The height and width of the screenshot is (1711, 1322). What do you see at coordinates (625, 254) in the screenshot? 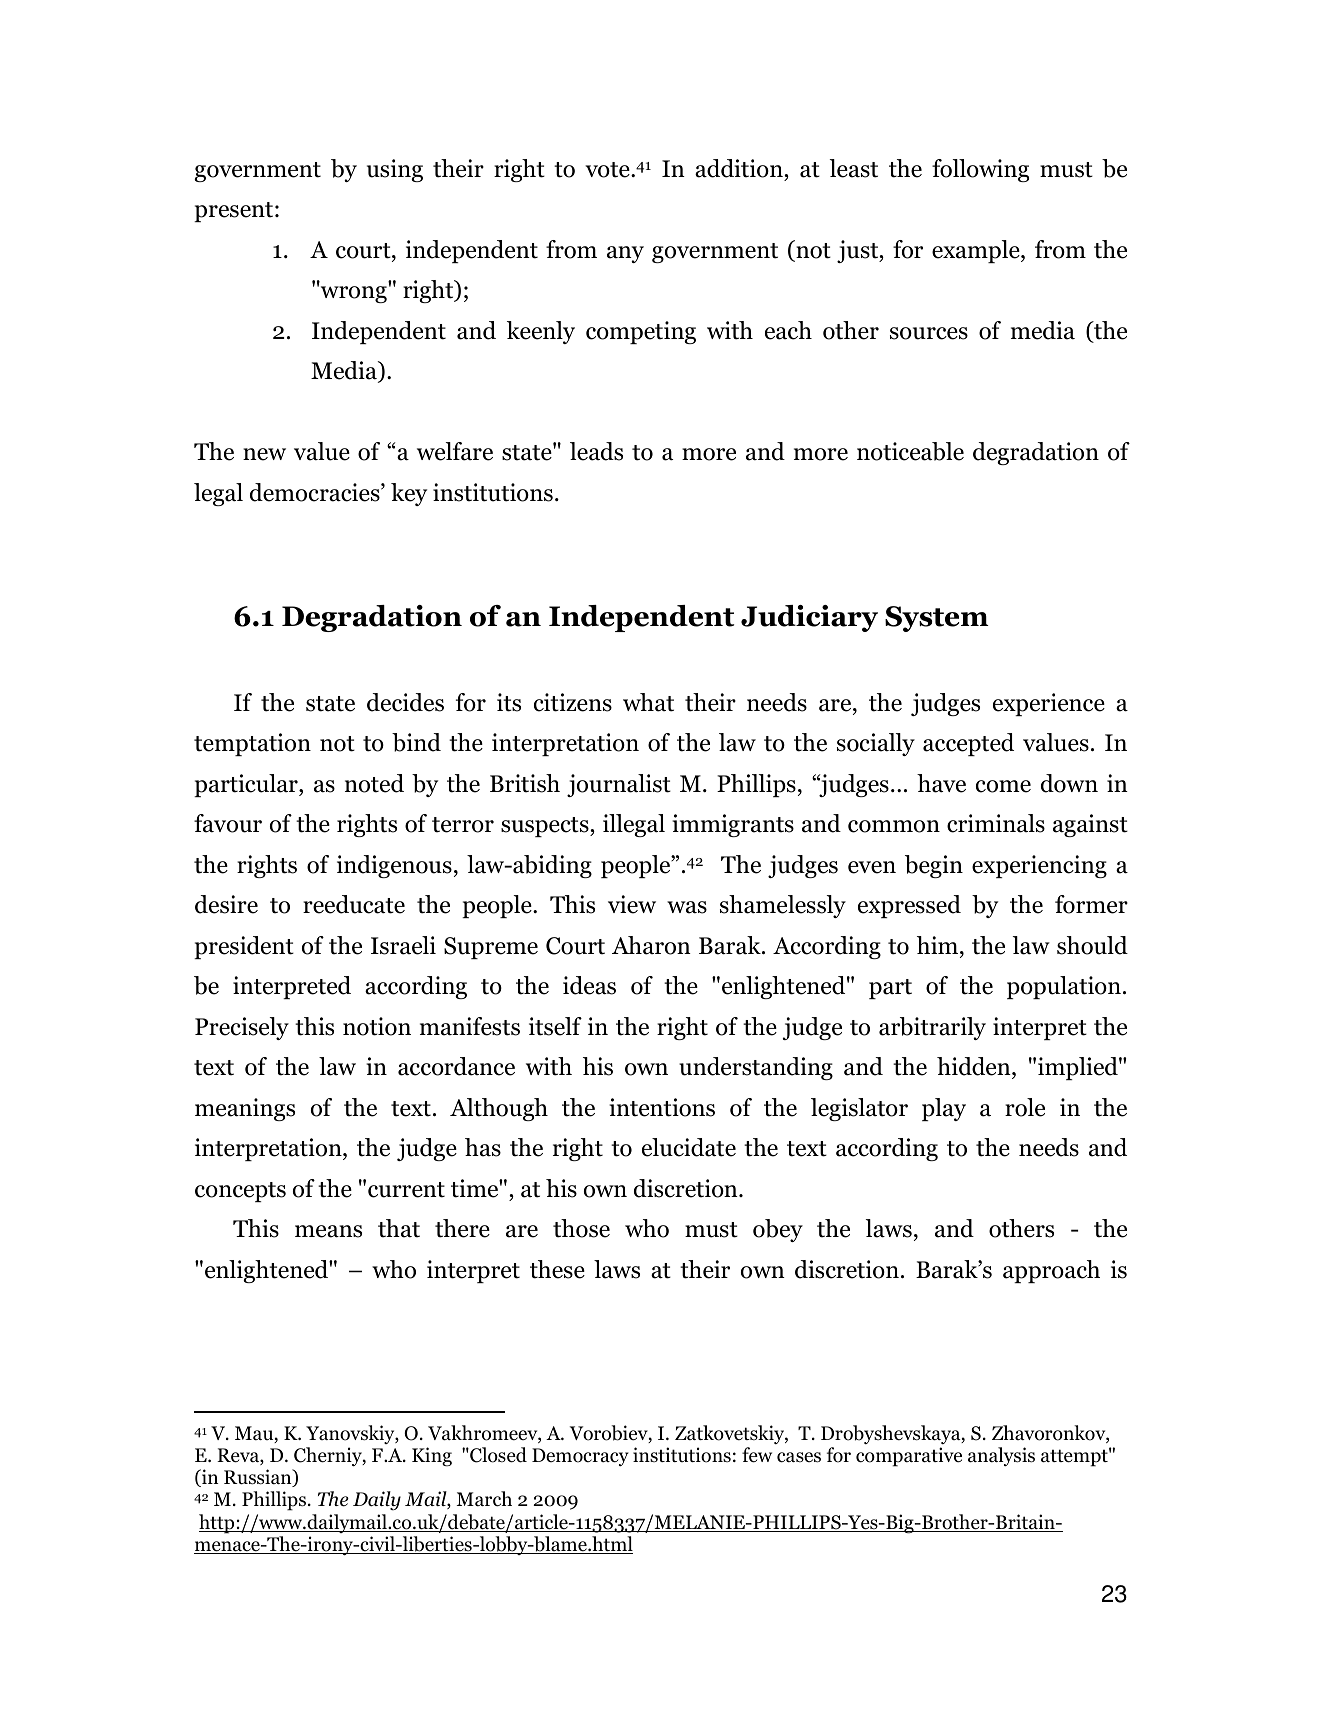
I see `any` at bounding box center [625, 254].
